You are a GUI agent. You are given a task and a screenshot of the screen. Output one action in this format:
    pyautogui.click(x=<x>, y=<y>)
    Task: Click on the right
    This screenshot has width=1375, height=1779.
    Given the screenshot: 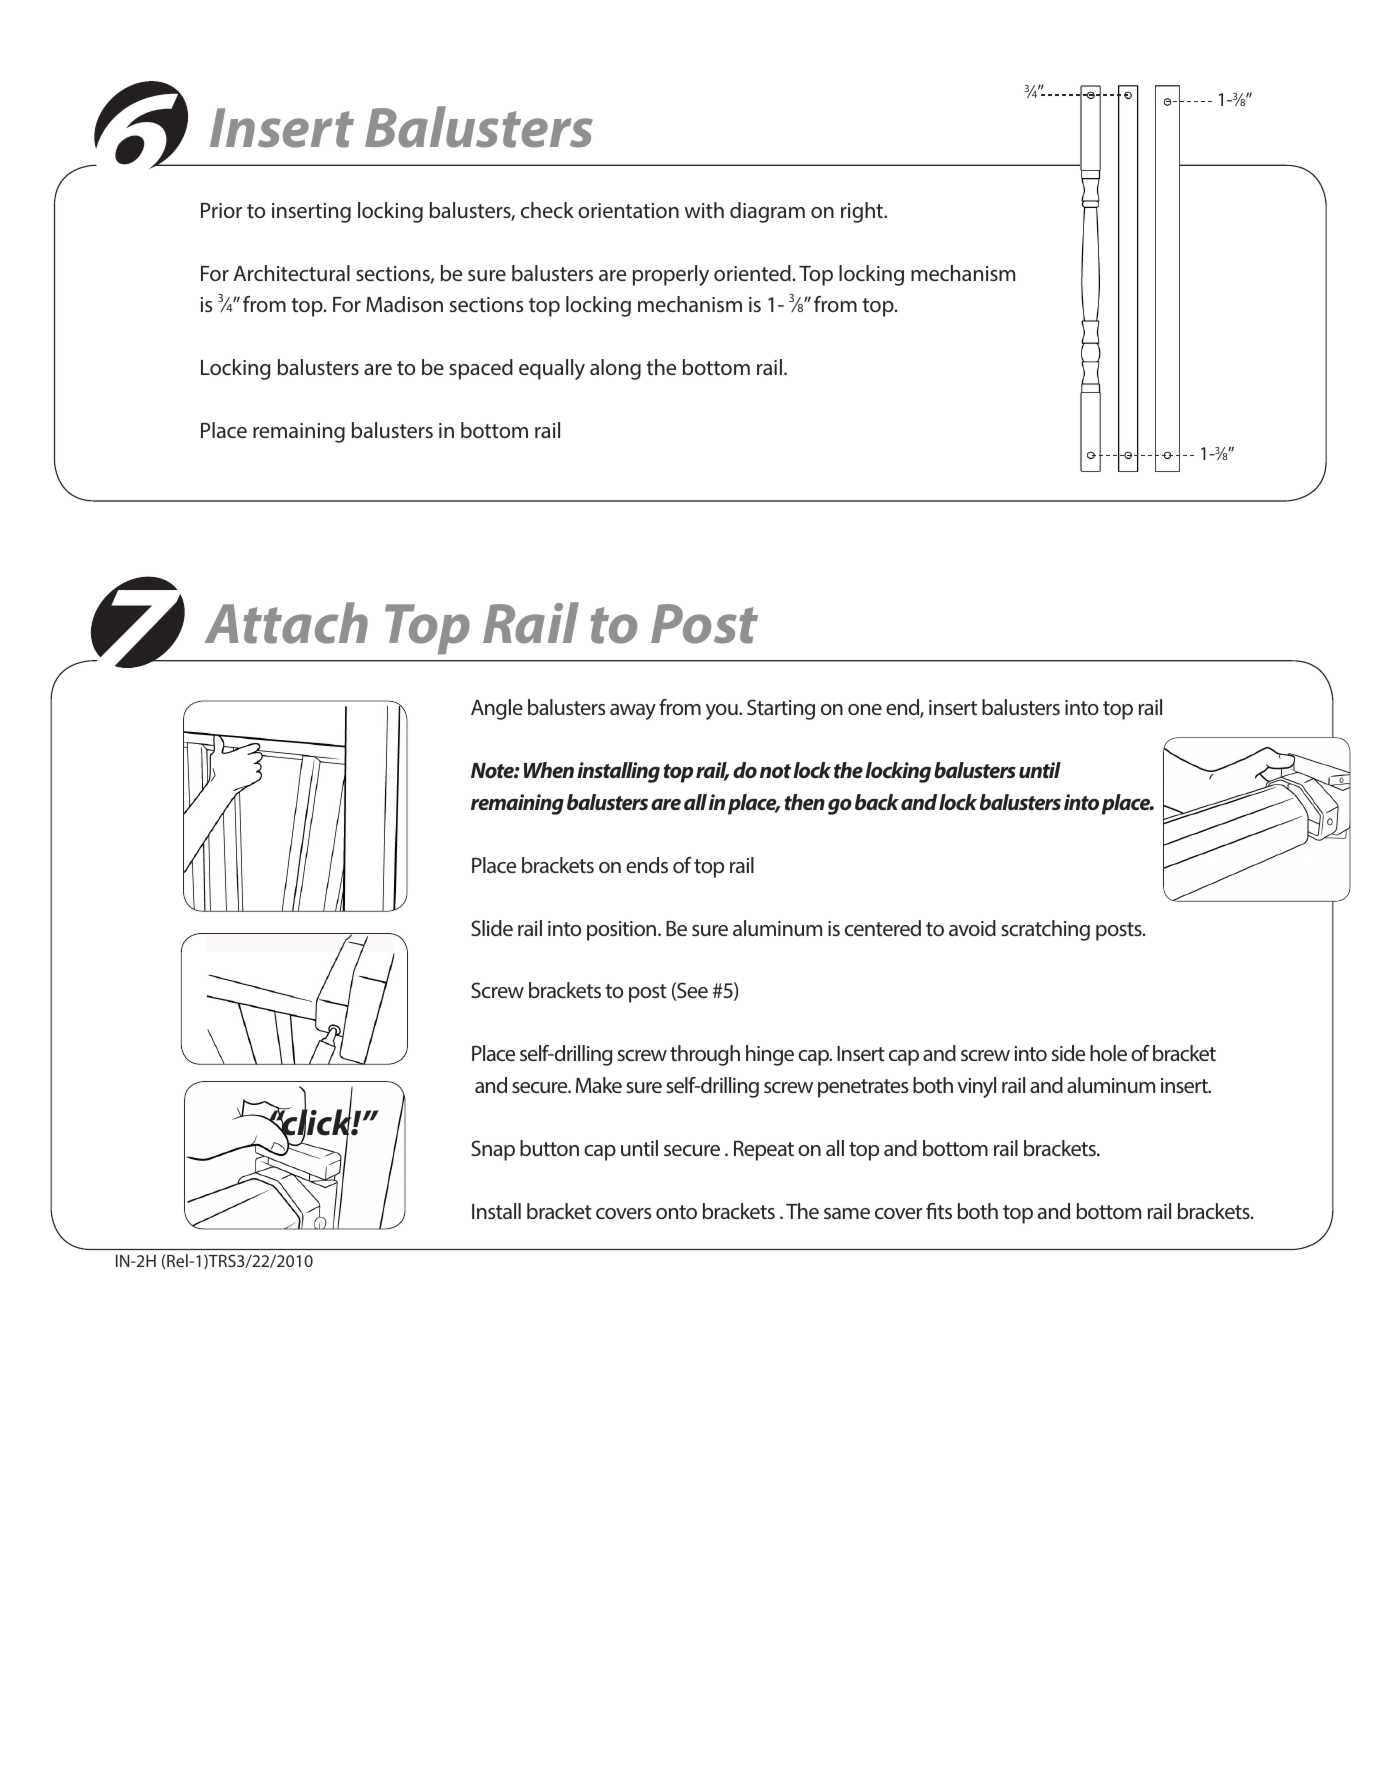 What is the action you would take?
    pyautogui.click(x=863, y=212)
